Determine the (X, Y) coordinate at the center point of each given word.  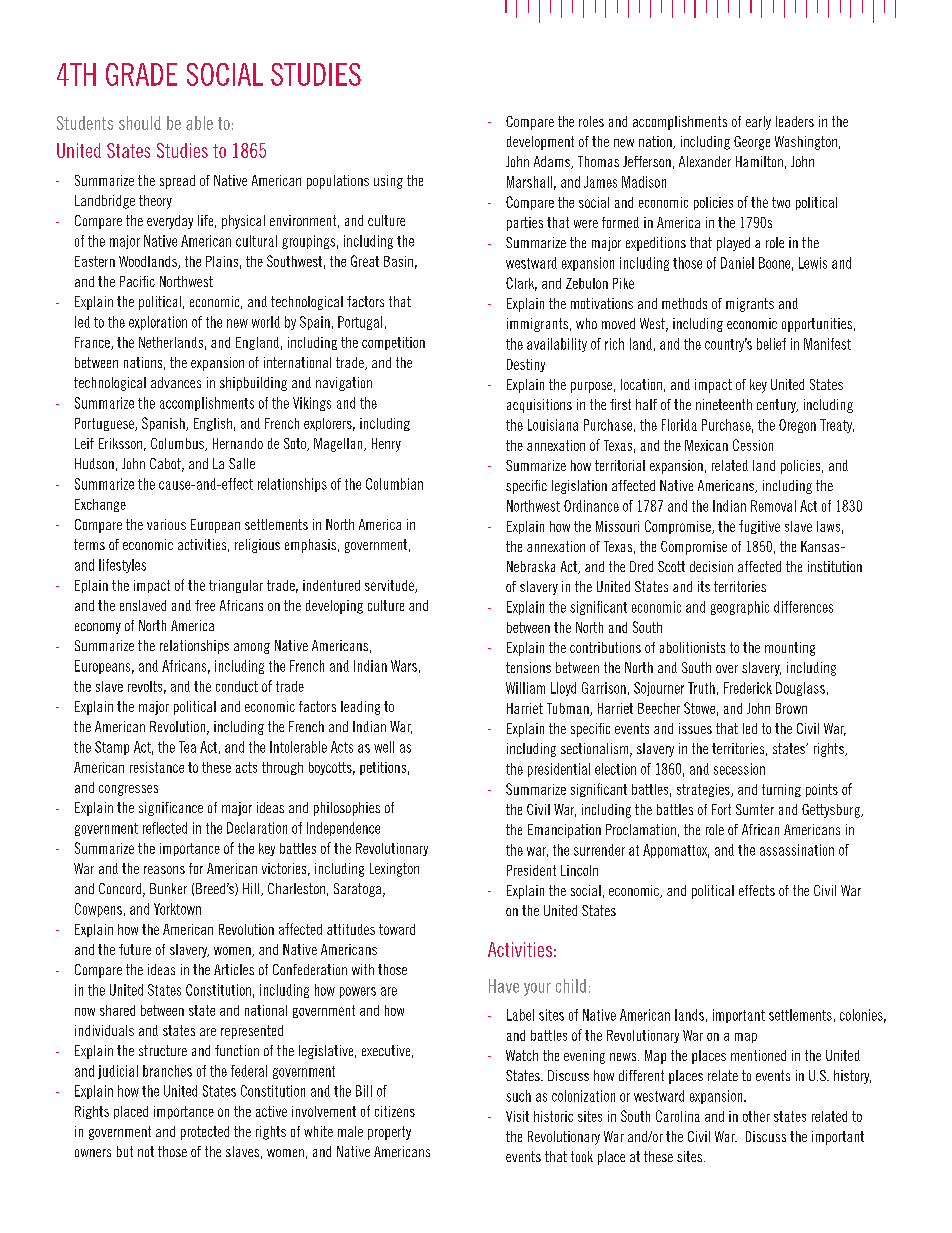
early (758, 123)
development (540, 143)
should (140, 123)
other (756, 1116)
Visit (517, 1116)
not (146, 1151)
